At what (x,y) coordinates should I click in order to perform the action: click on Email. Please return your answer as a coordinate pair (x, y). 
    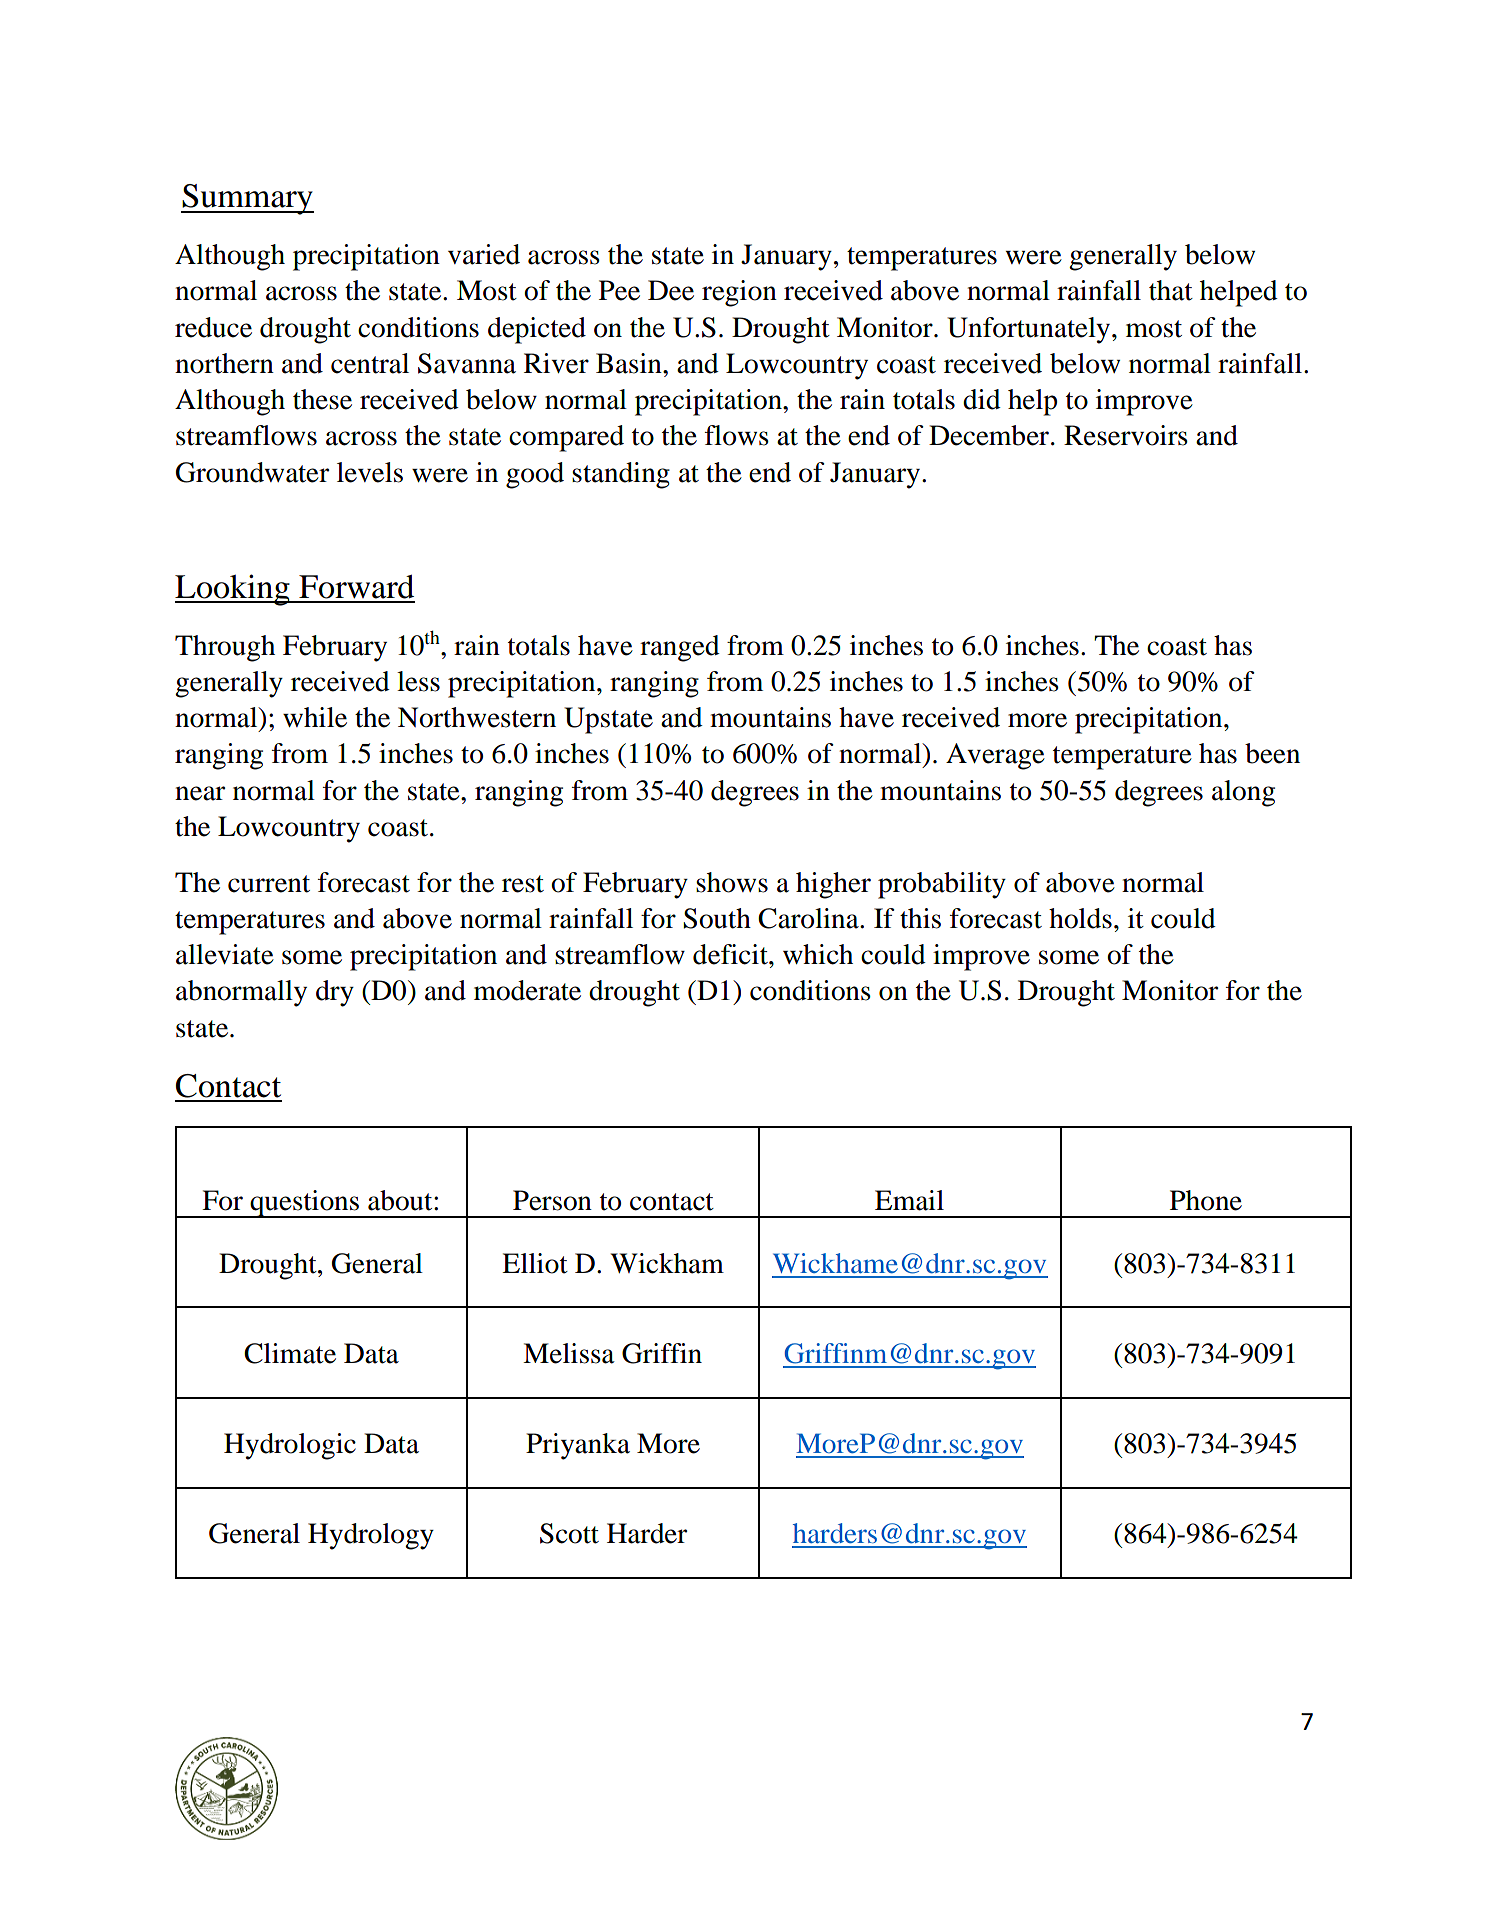
    Looking at the image, I should click on (909, 1200).
